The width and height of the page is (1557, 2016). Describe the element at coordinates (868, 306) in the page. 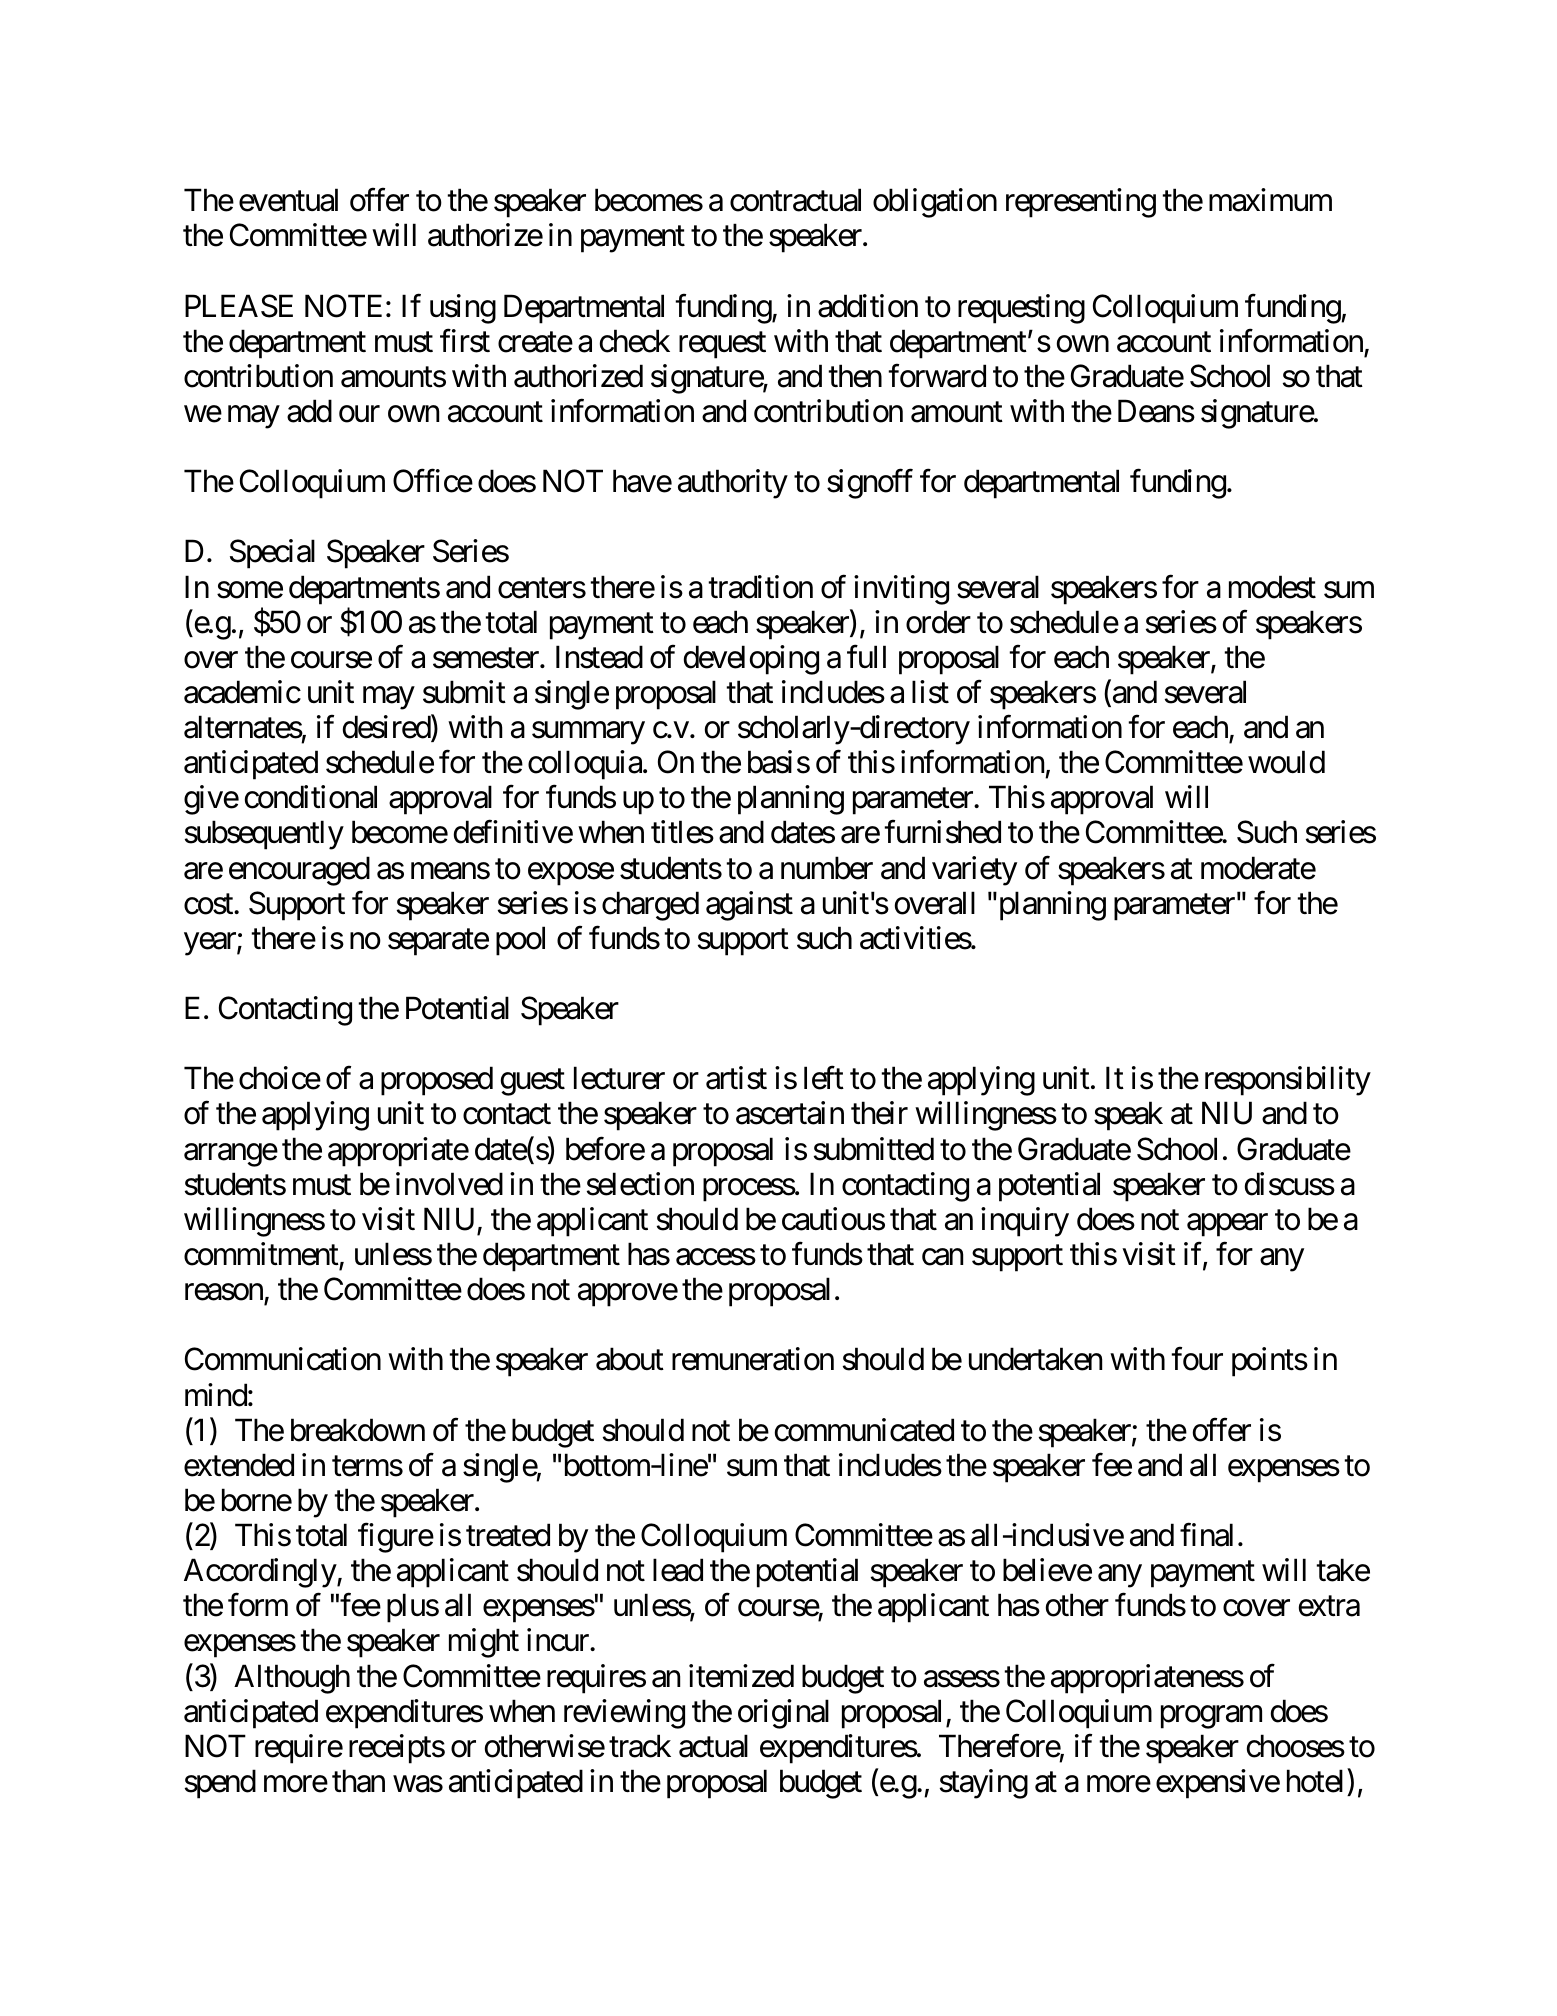

I see `addition` at that location.
